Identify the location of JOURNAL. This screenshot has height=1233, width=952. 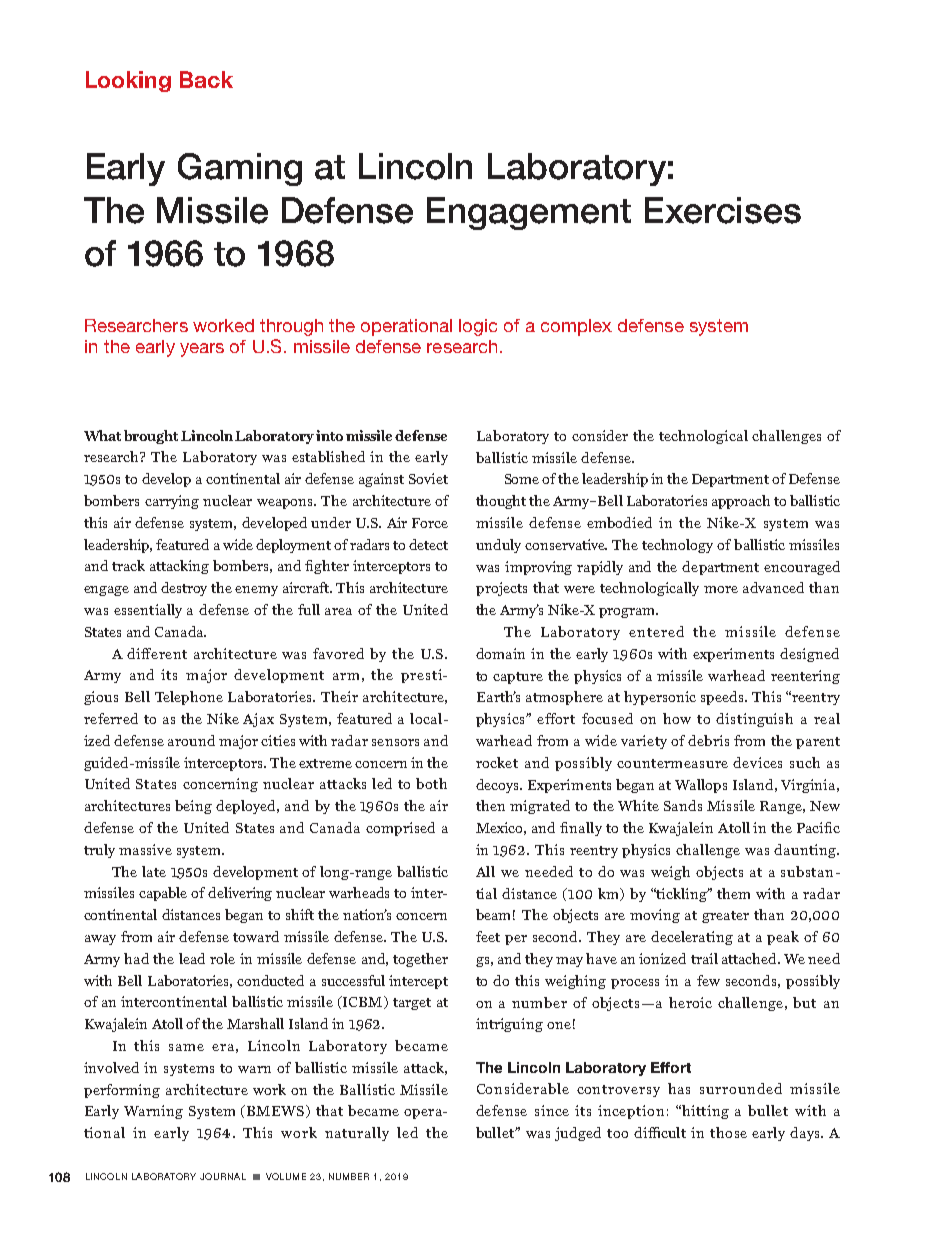
(223, 1176).
